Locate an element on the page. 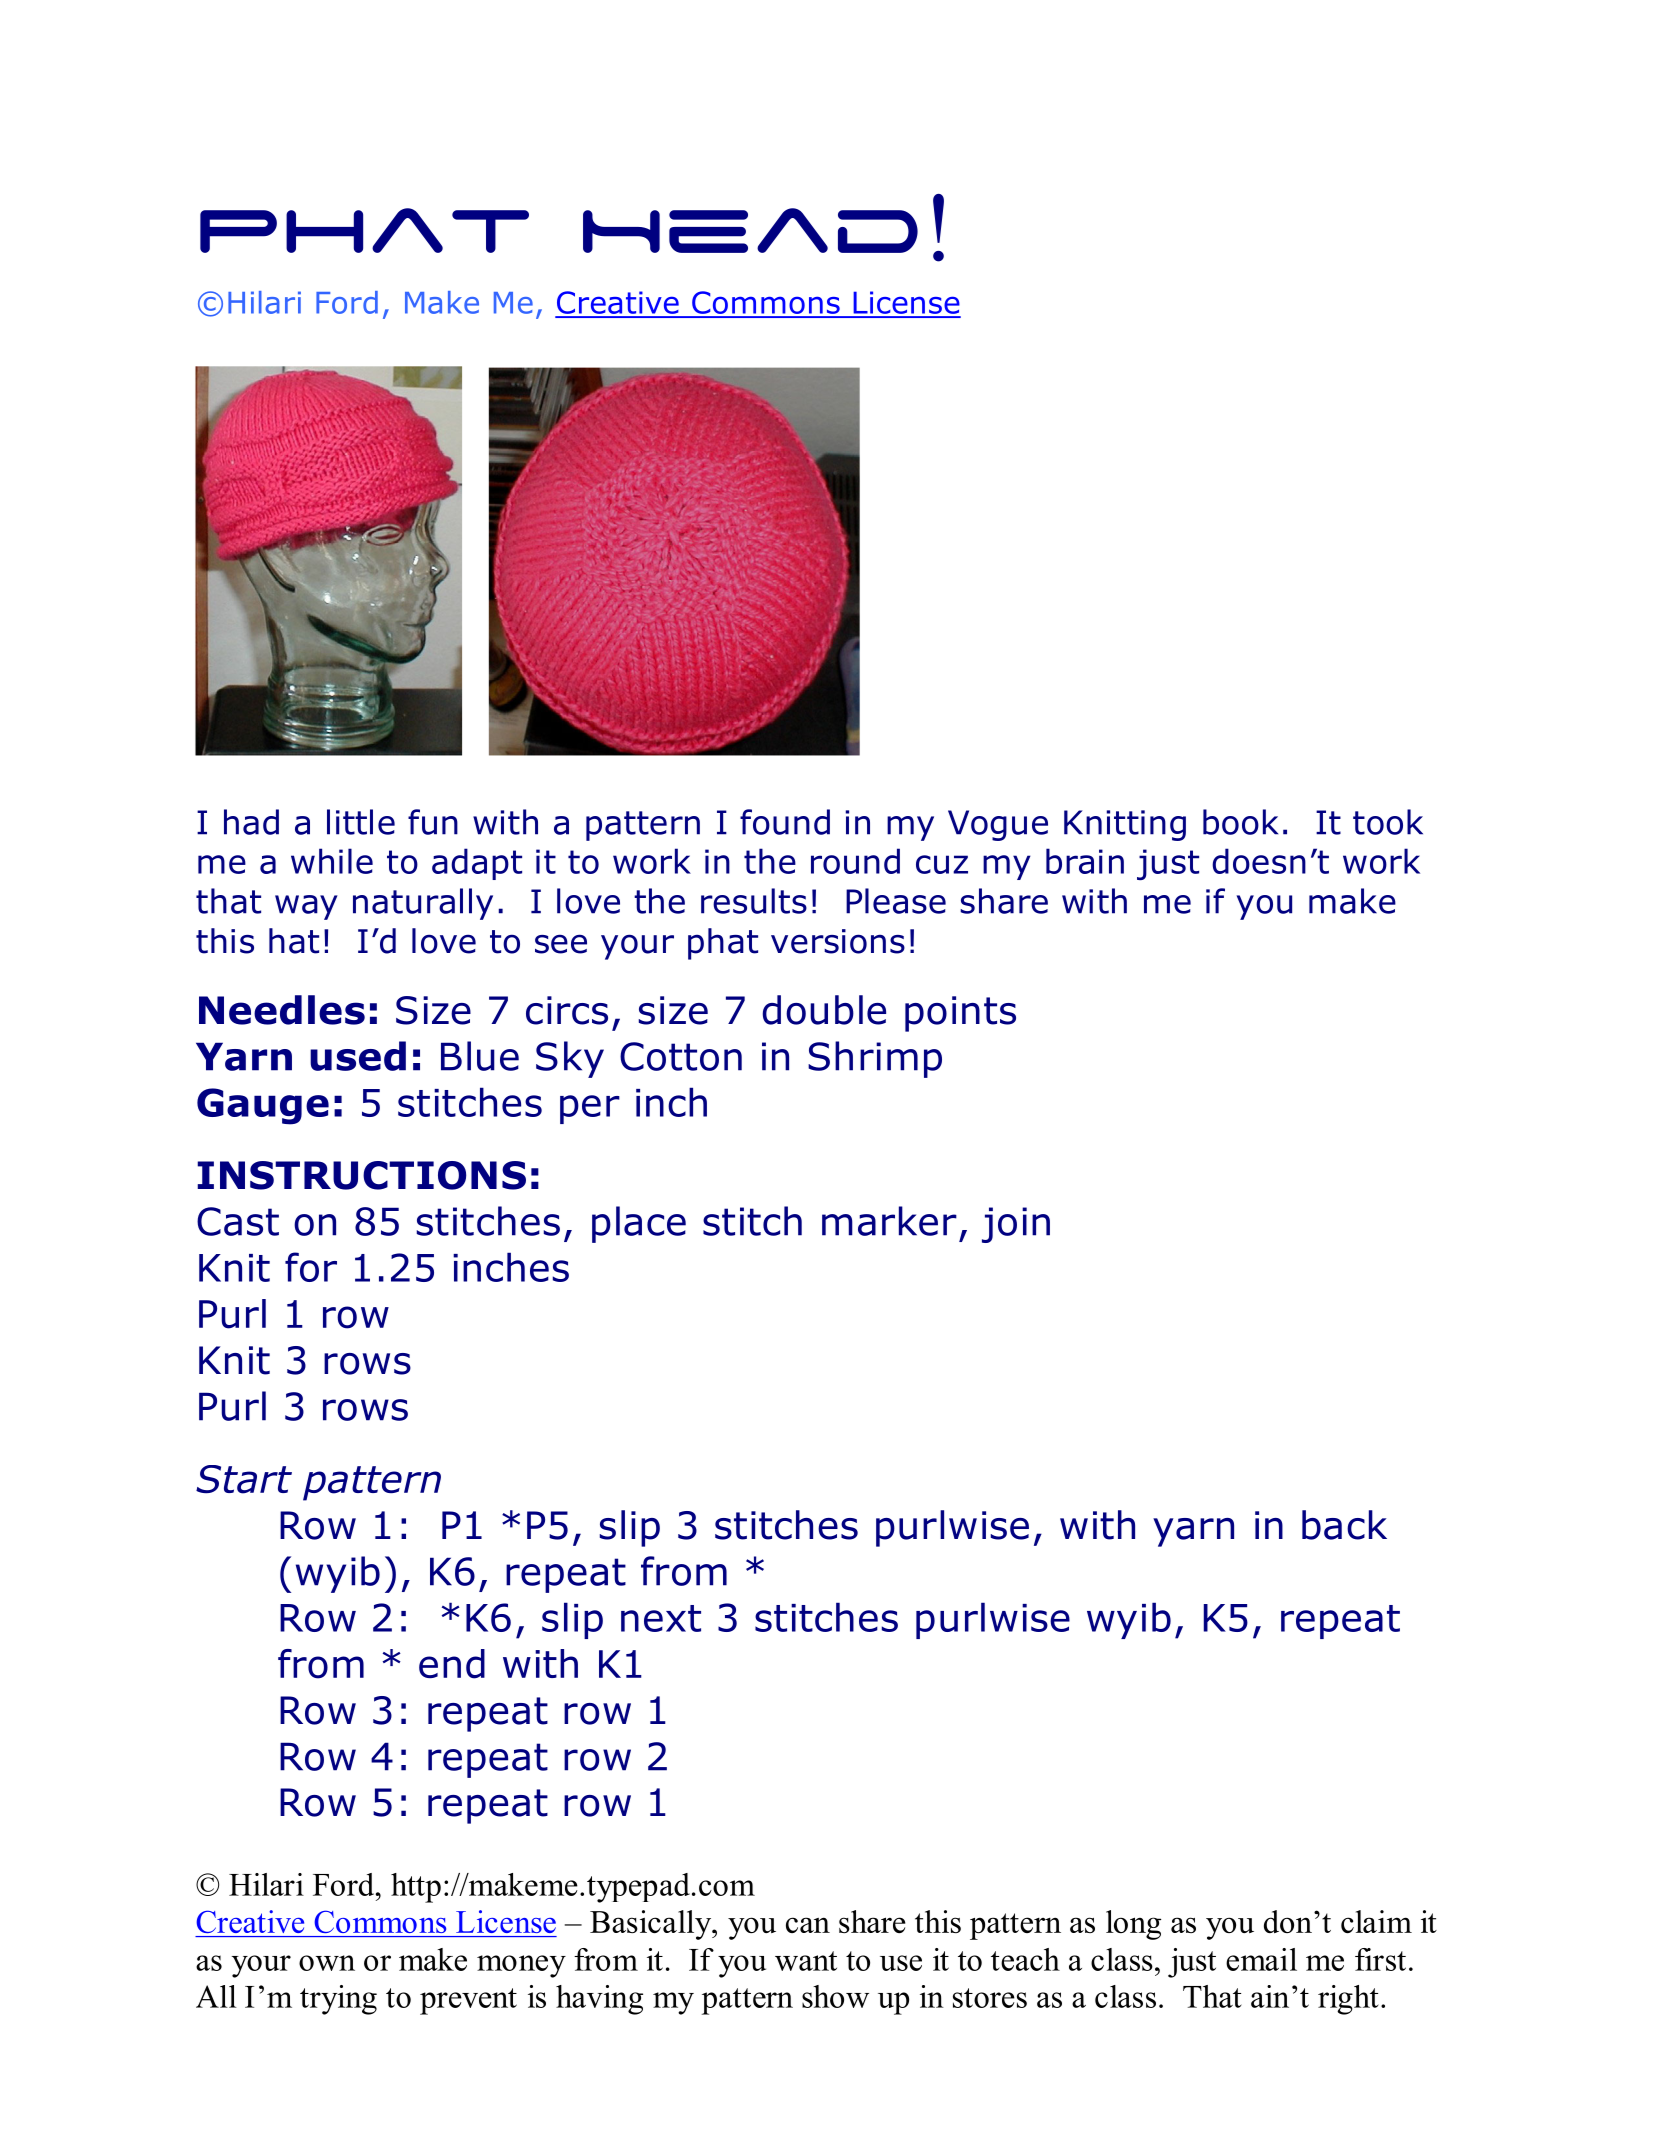 This image has width=1662, height=2151. found is located at coordinates (785, 822).
